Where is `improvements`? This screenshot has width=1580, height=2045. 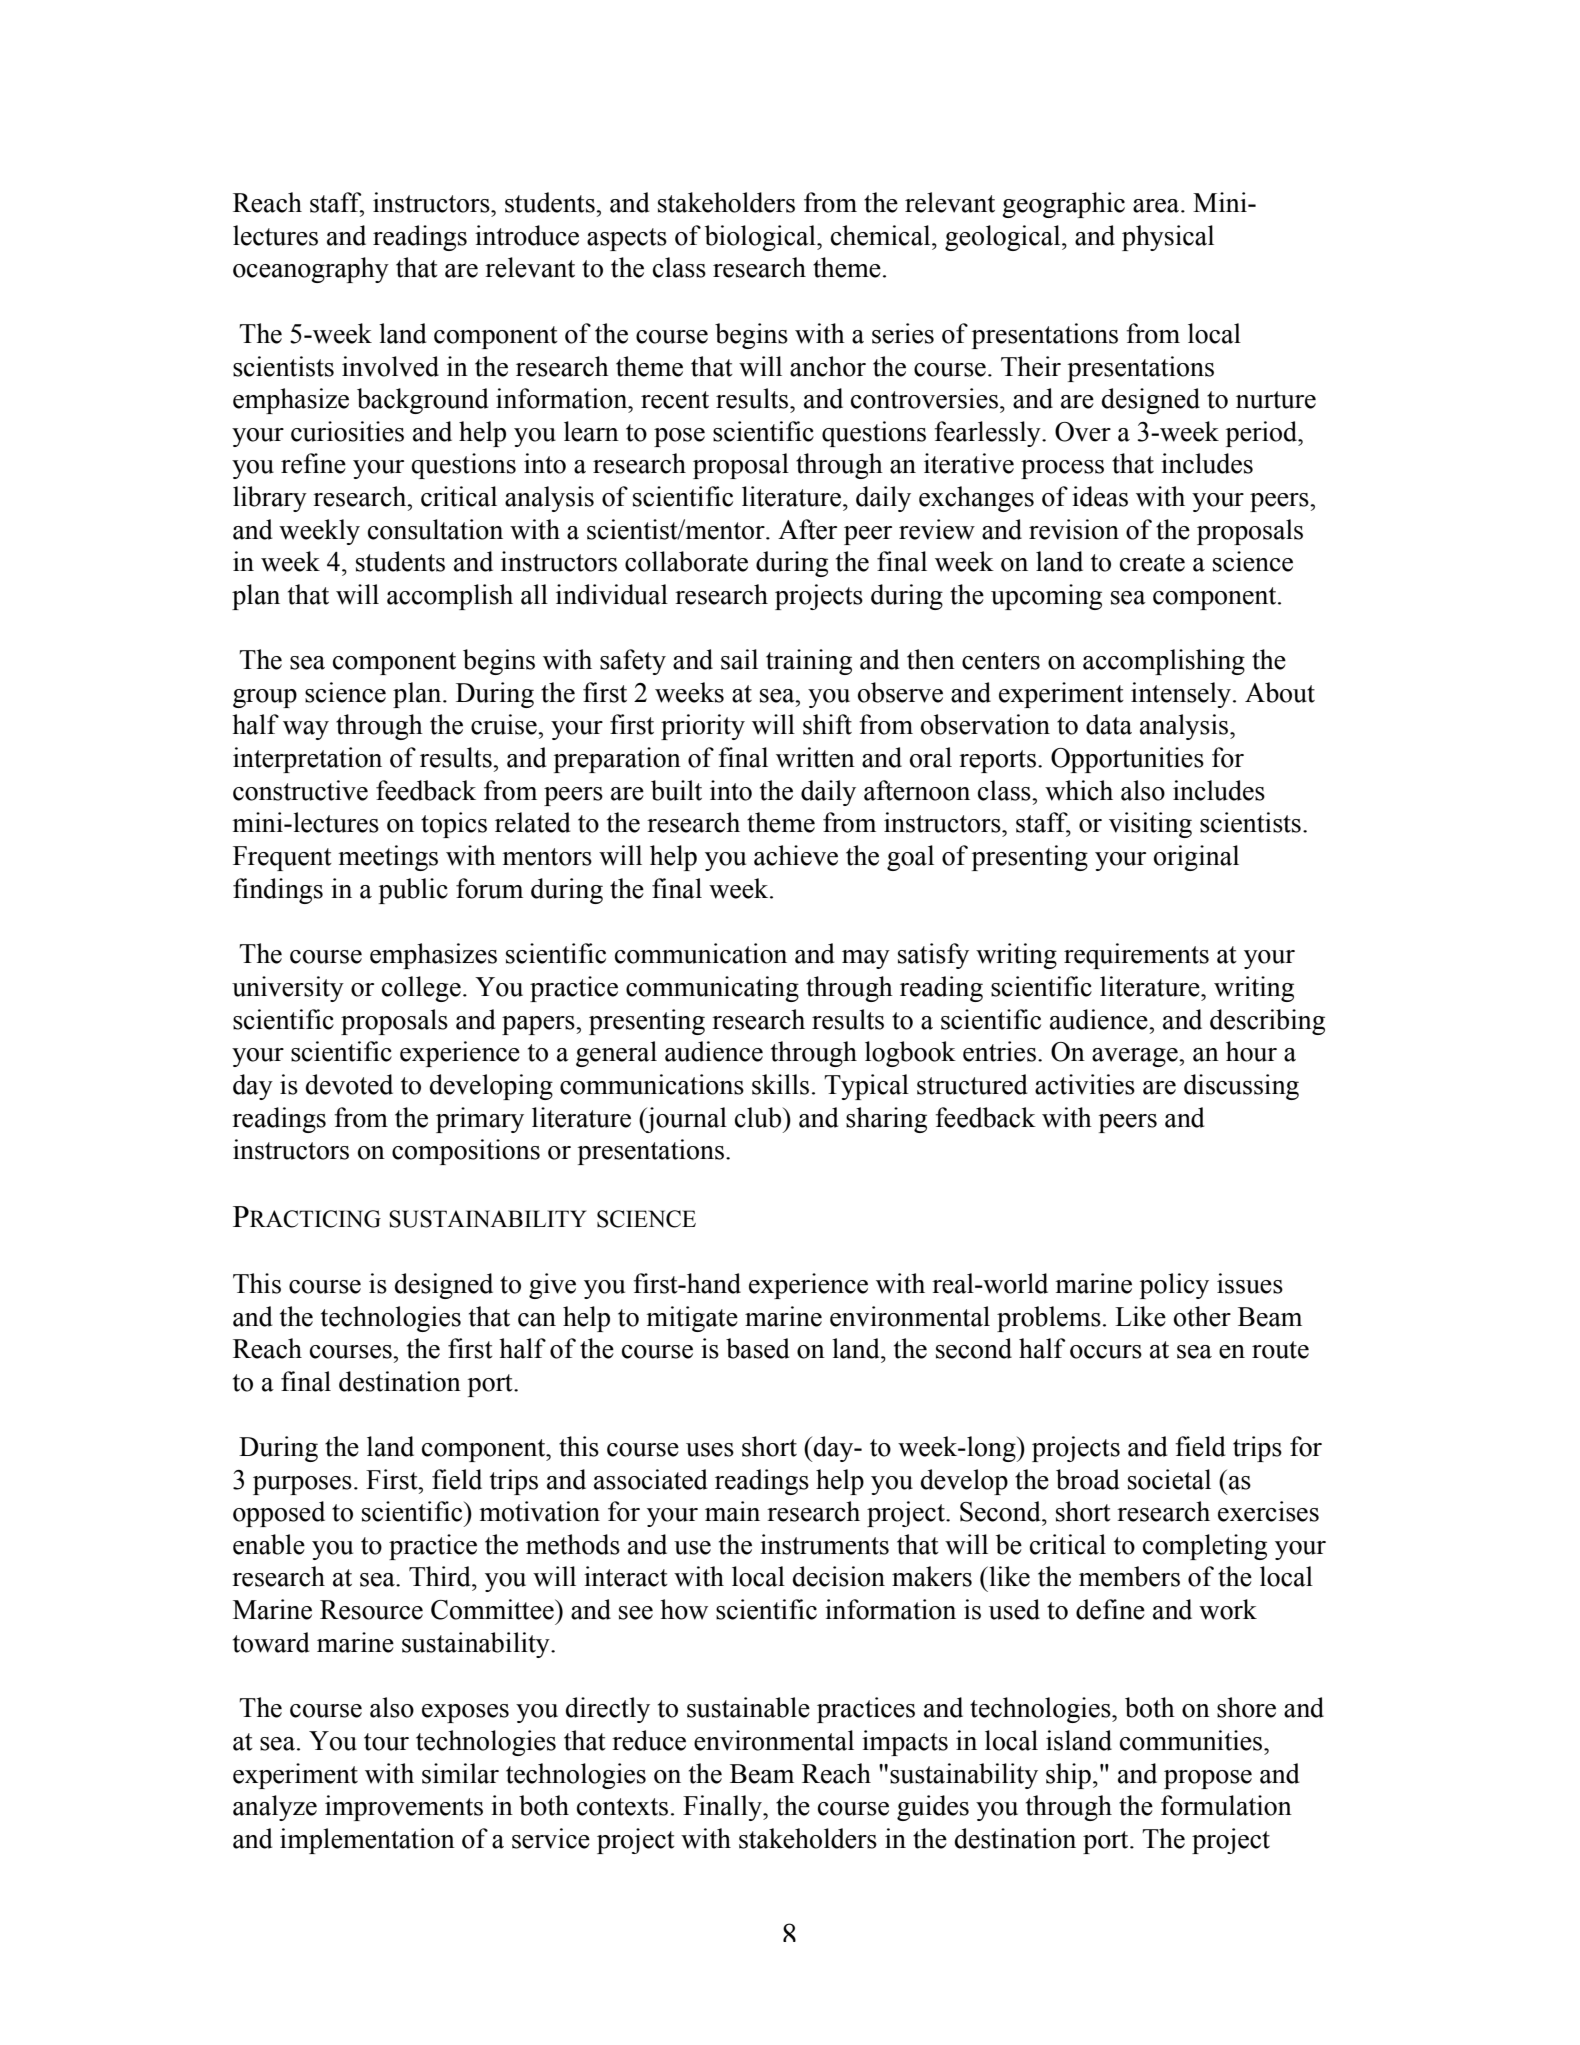 improvements is located at coordinates (404, 1808).
